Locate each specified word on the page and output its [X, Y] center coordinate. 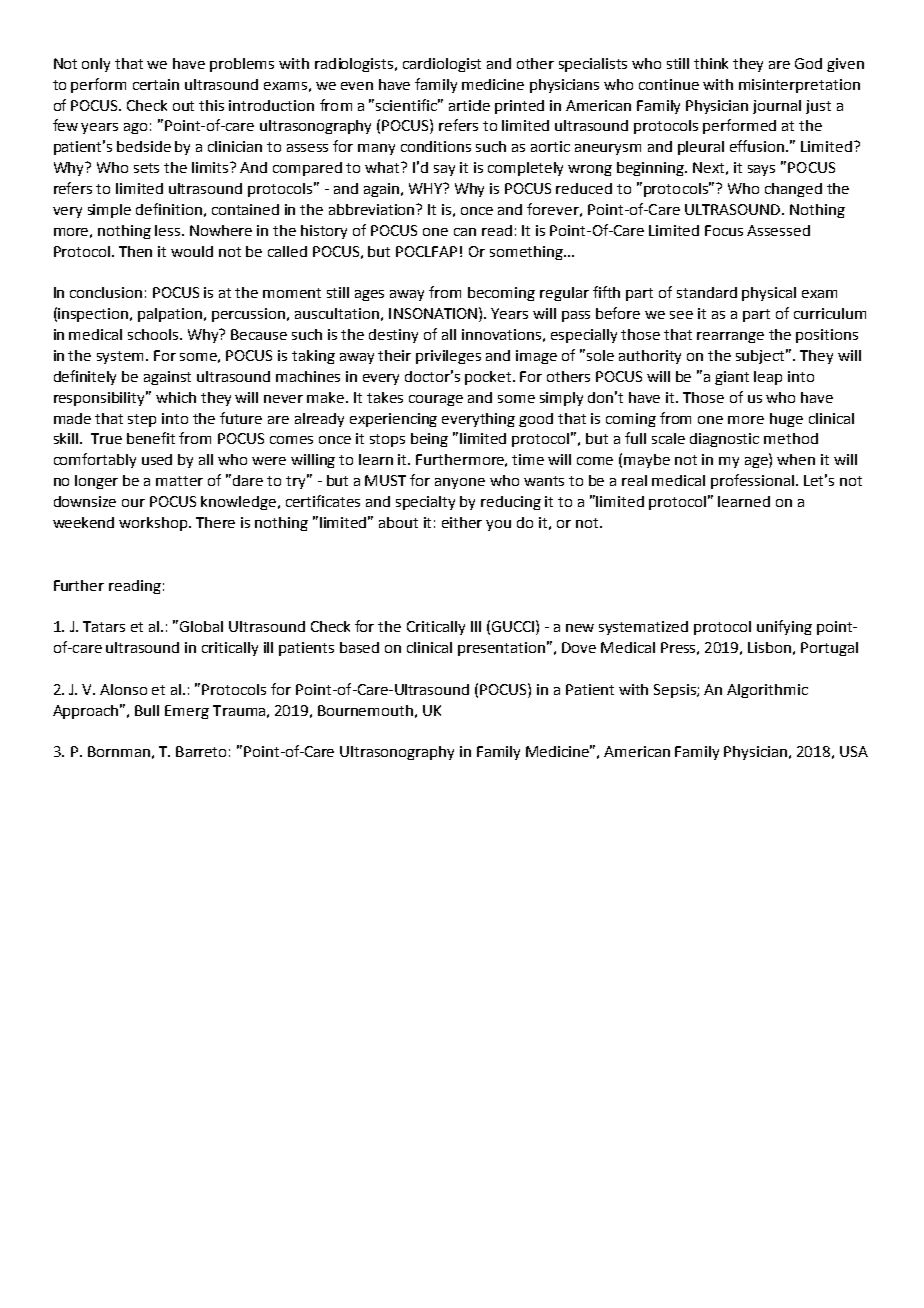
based [359, 647]
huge [786, 420]
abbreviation [373, 209]
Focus [724, 230]
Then [135, 251]
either [462, 522]
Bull [147, 710]
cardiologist [442, 65]
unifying [784, 627]
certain [156, 84]
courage [436, 400]
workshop [154, 524]
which [176, 397]
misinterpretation [799, 86]
